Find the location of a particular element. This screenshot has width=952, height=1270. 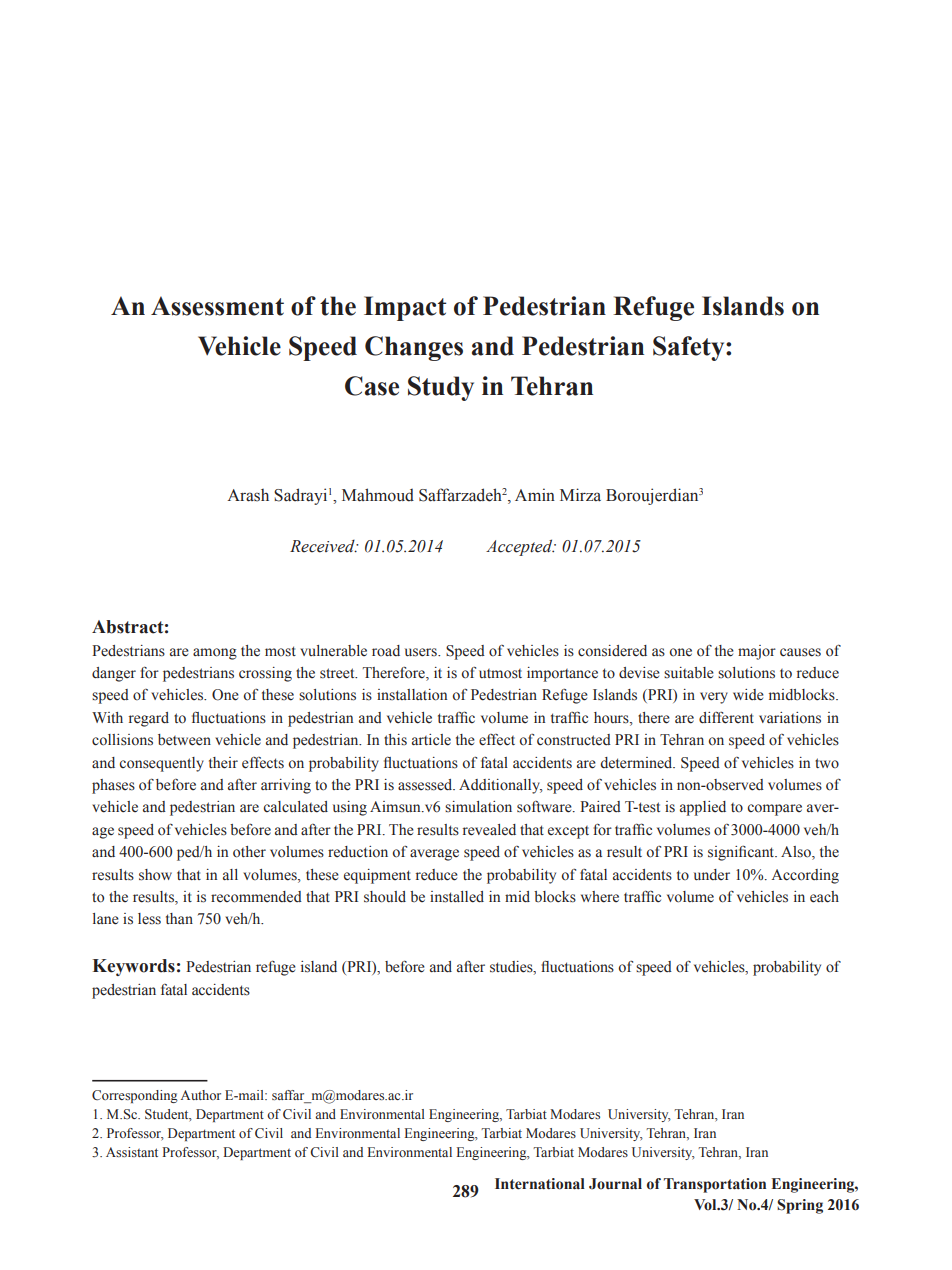

under is located at coordinates (712, 875).
